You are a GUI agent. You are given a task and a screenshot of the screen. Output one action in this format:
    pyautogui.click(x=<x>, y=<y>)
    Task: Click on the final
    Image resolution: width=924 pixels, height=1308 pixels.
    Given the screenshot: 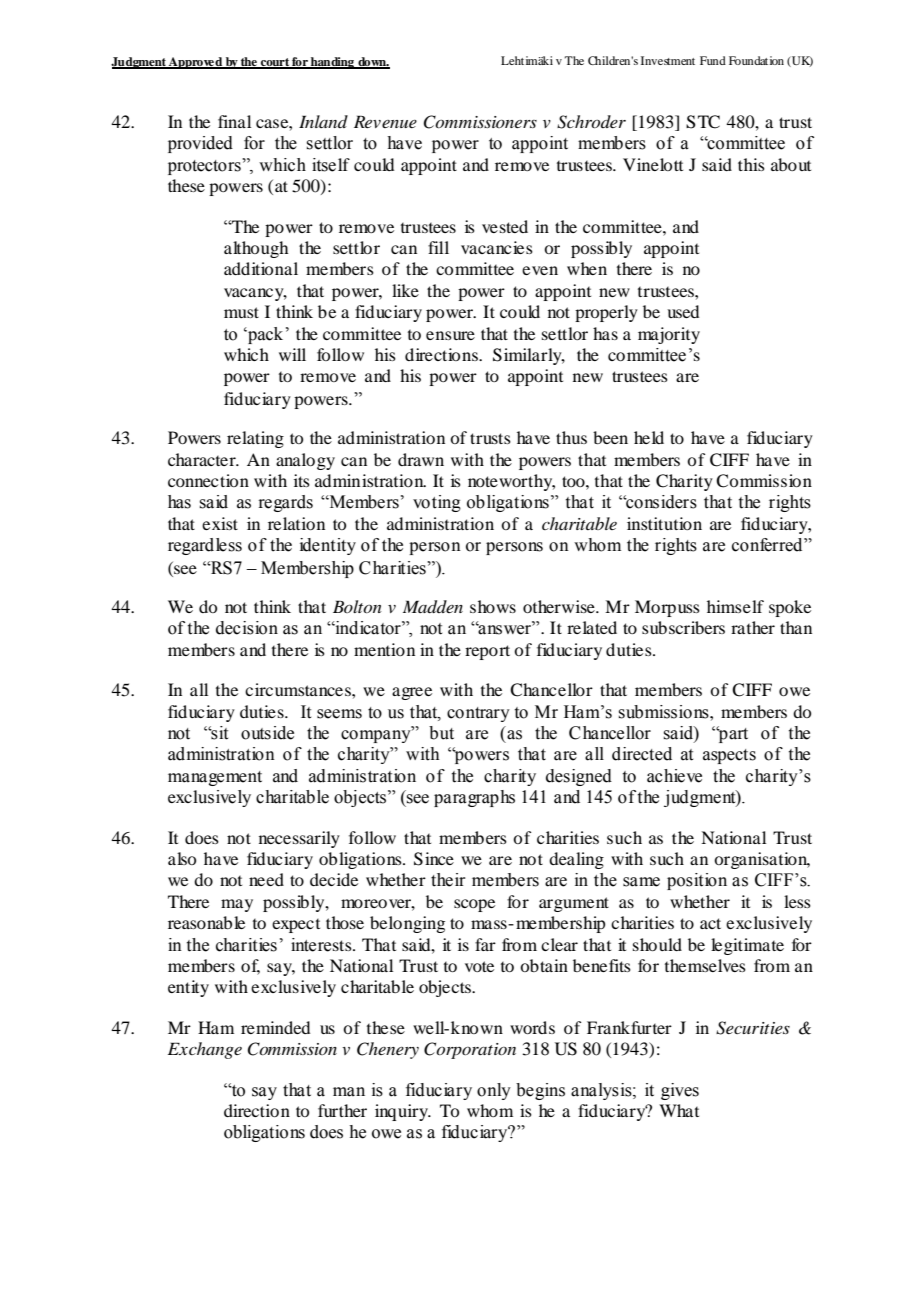 What is the action you would take?
    pyautogui.click(x=234, y=121)
